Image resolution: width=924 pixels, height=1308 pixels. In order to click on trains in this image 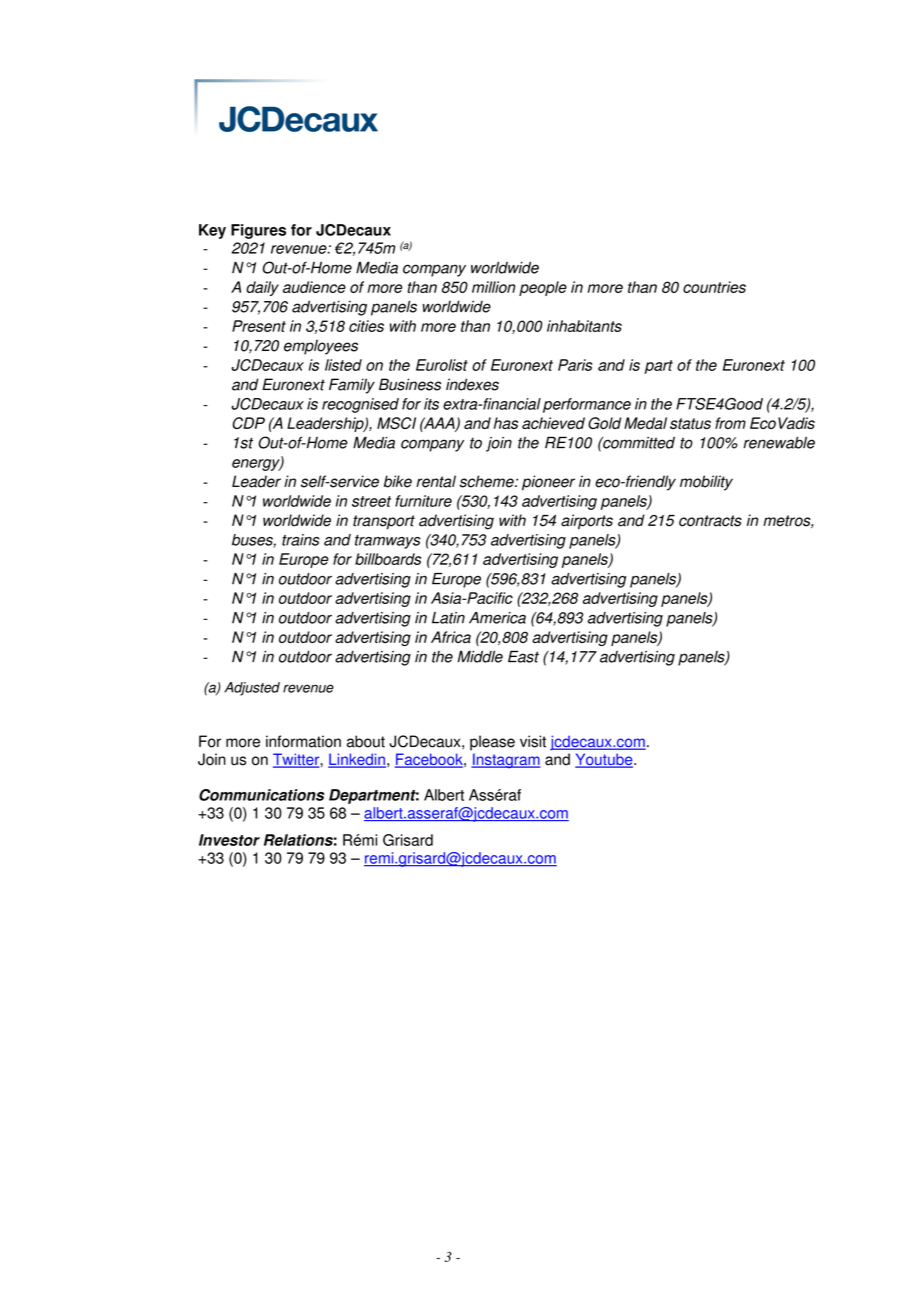, I will do `click(301, 540)`.
